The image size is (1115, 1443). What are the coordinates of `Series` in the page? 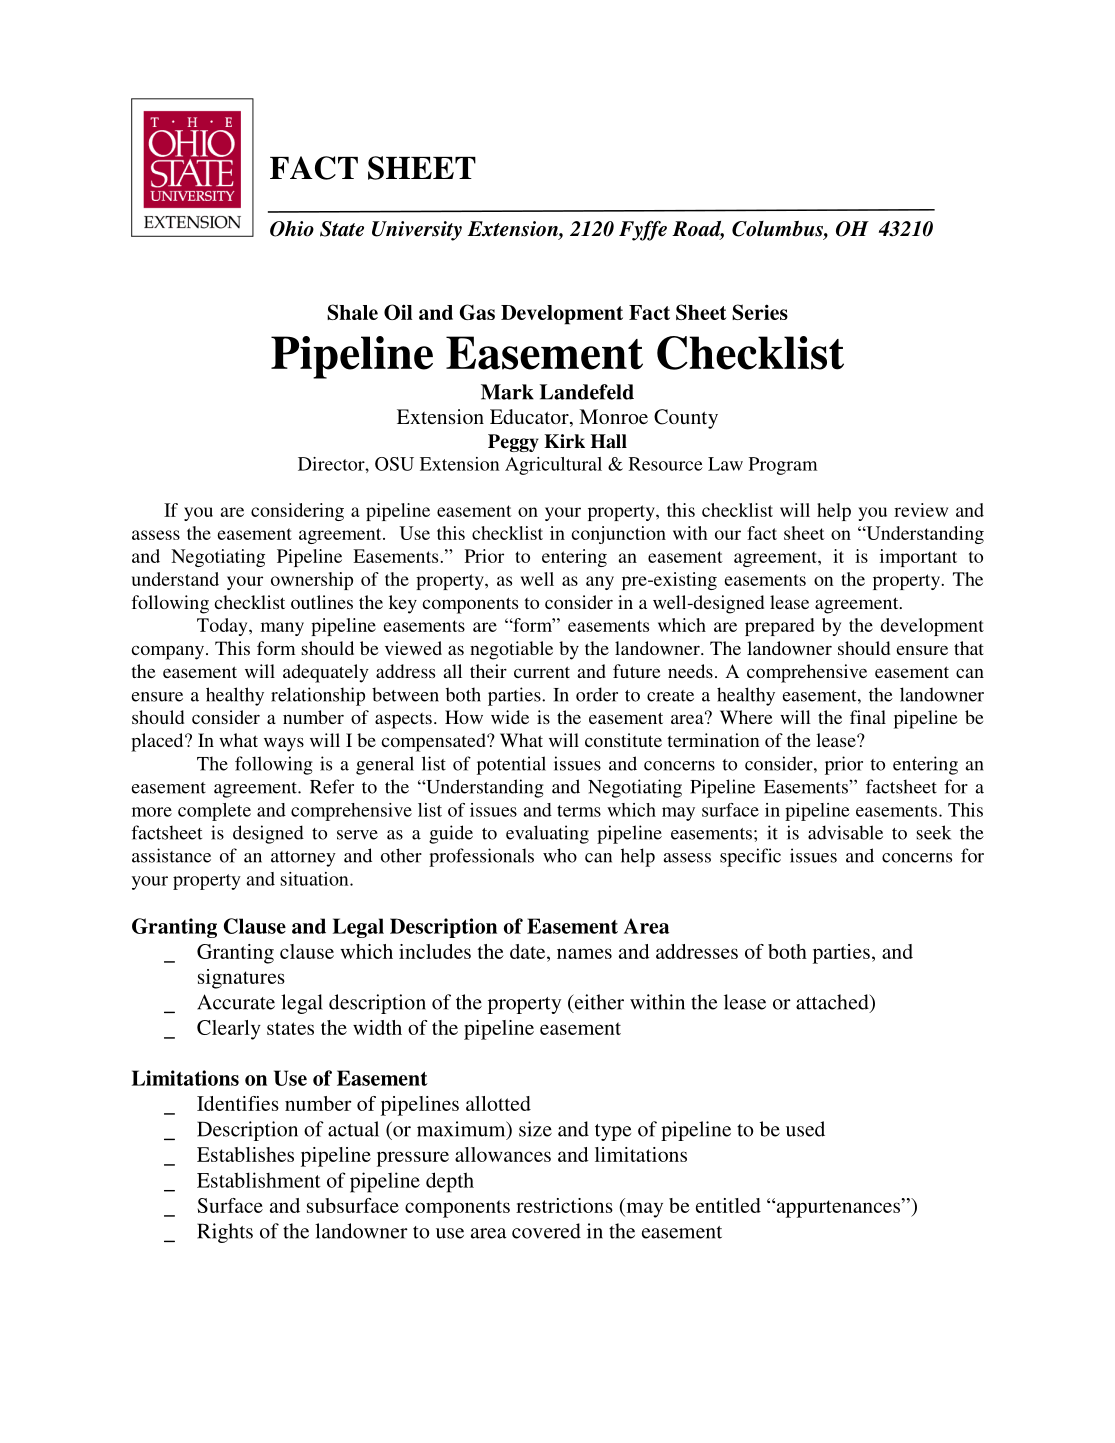 It's located at (760, 312).
